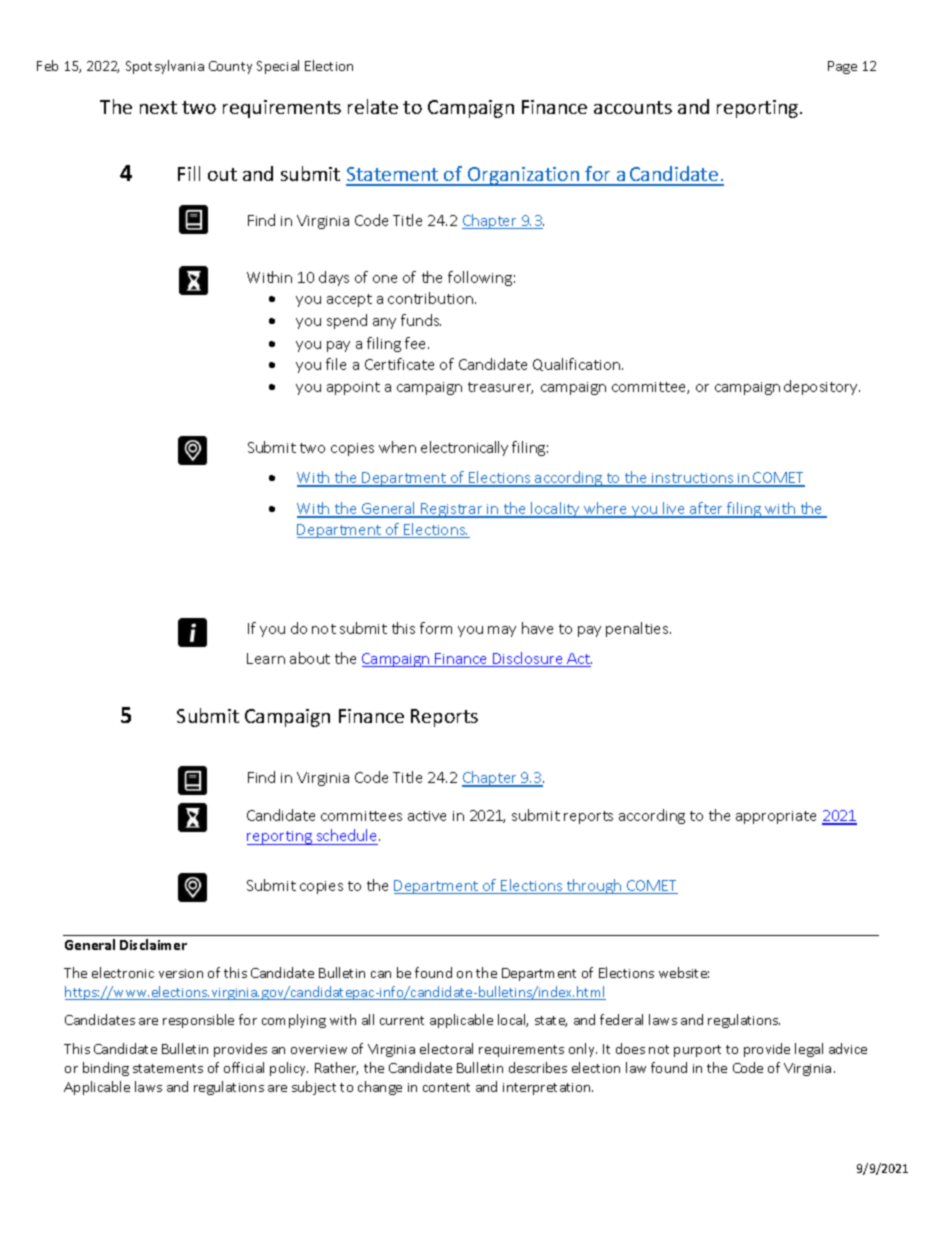  I want to click on relate, so click(373, 106).
